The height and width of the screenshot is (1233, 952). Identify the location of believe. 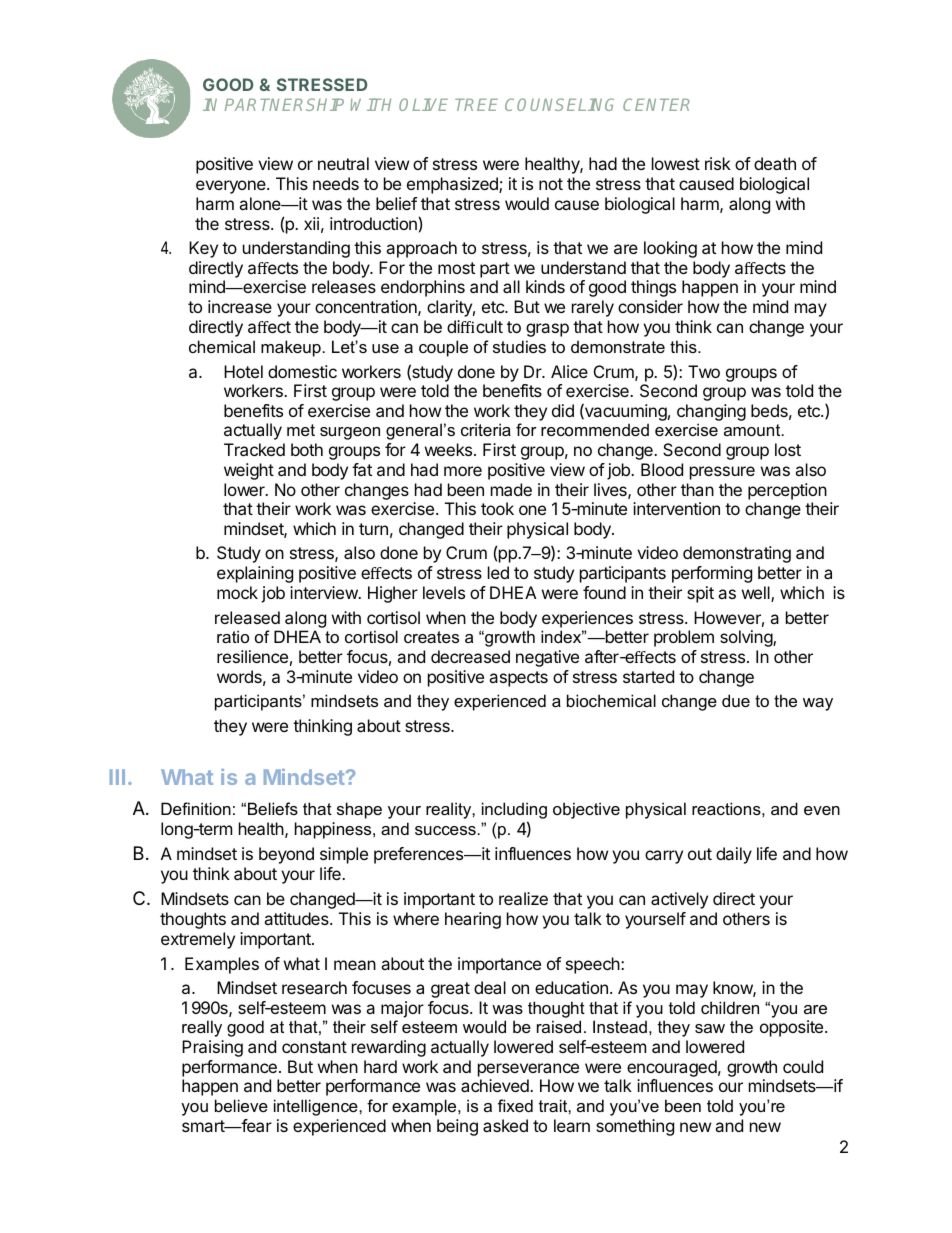
(241, 1105).
